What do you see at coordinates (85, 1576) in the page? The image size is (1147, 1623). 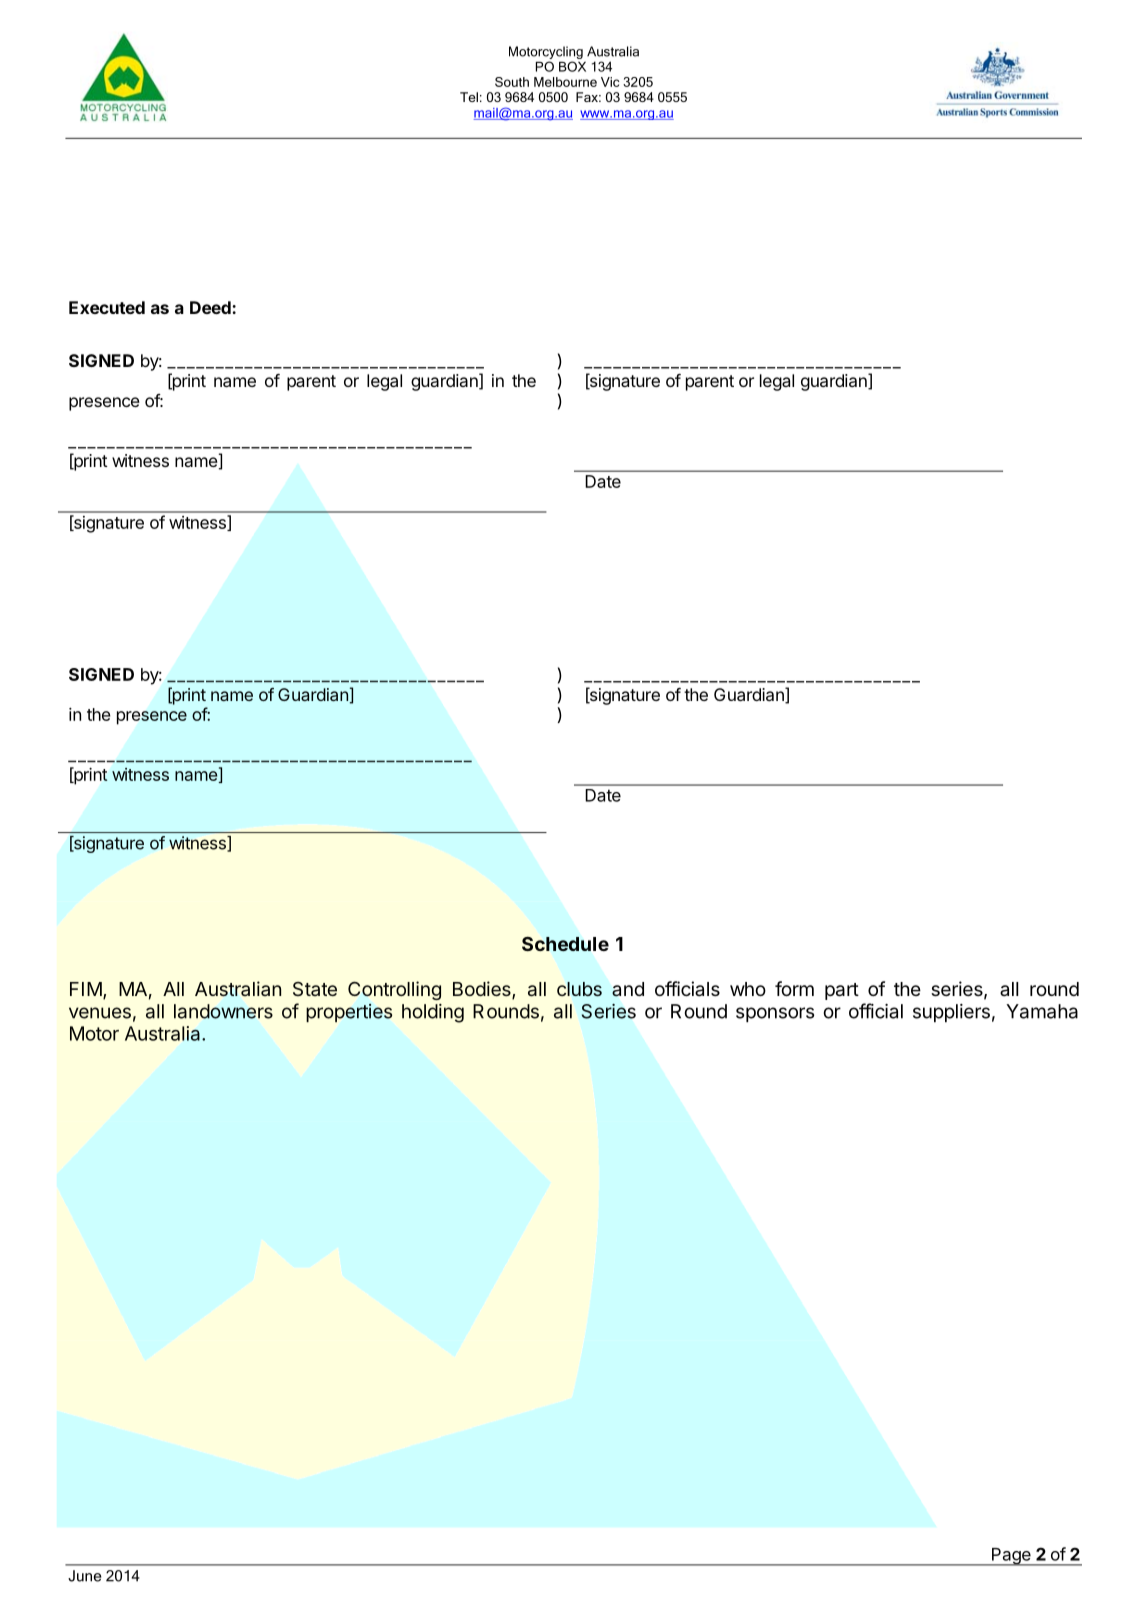 I see `June` at bounding box center [85, 1576].
